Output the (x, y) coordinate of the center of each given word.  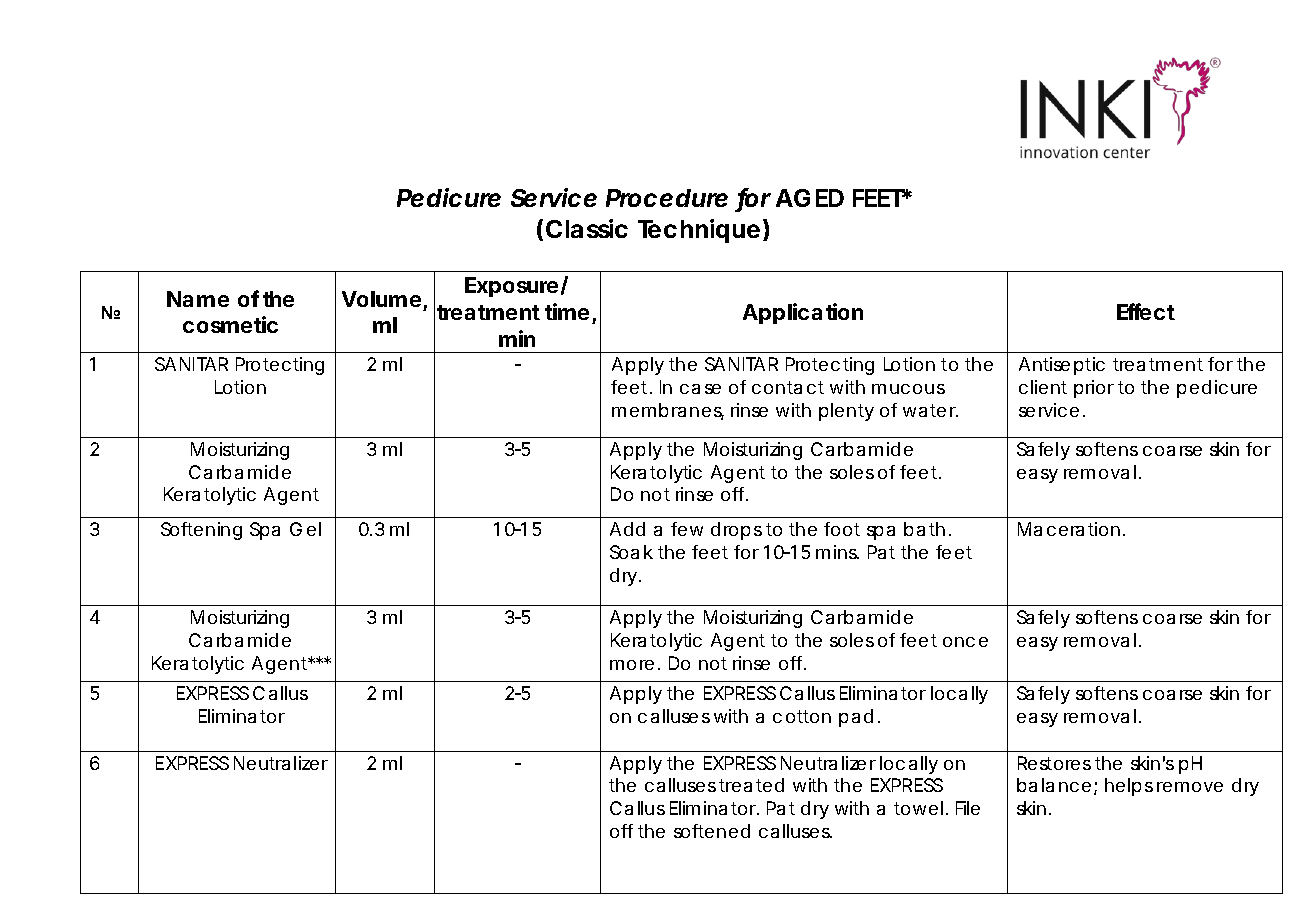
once (965, 642)
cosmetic (230, 324)
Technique (699, 231)
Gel (305, 529)
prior (1094, 389)
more (632, 665)
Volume (381, 299)
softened (712, 831)
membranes (668, 411)
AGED (810, 198)
